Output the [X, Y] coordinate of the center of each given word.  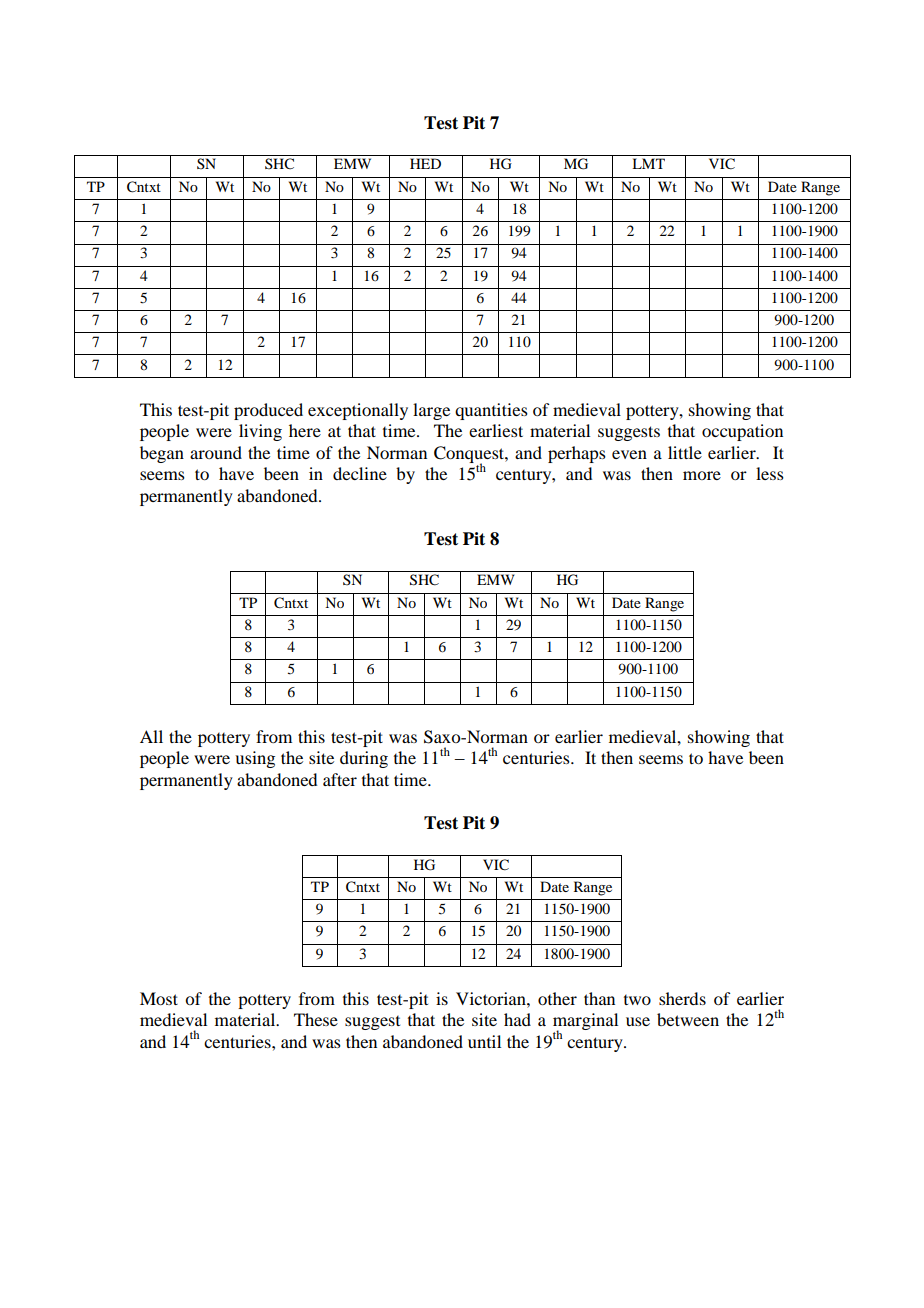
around [216, 452]
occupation [742, 432]
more [702, 475]
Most [159, 998]
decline [360, 473]
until [484, 1041]
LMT [648, 163]
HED [425, 163]
